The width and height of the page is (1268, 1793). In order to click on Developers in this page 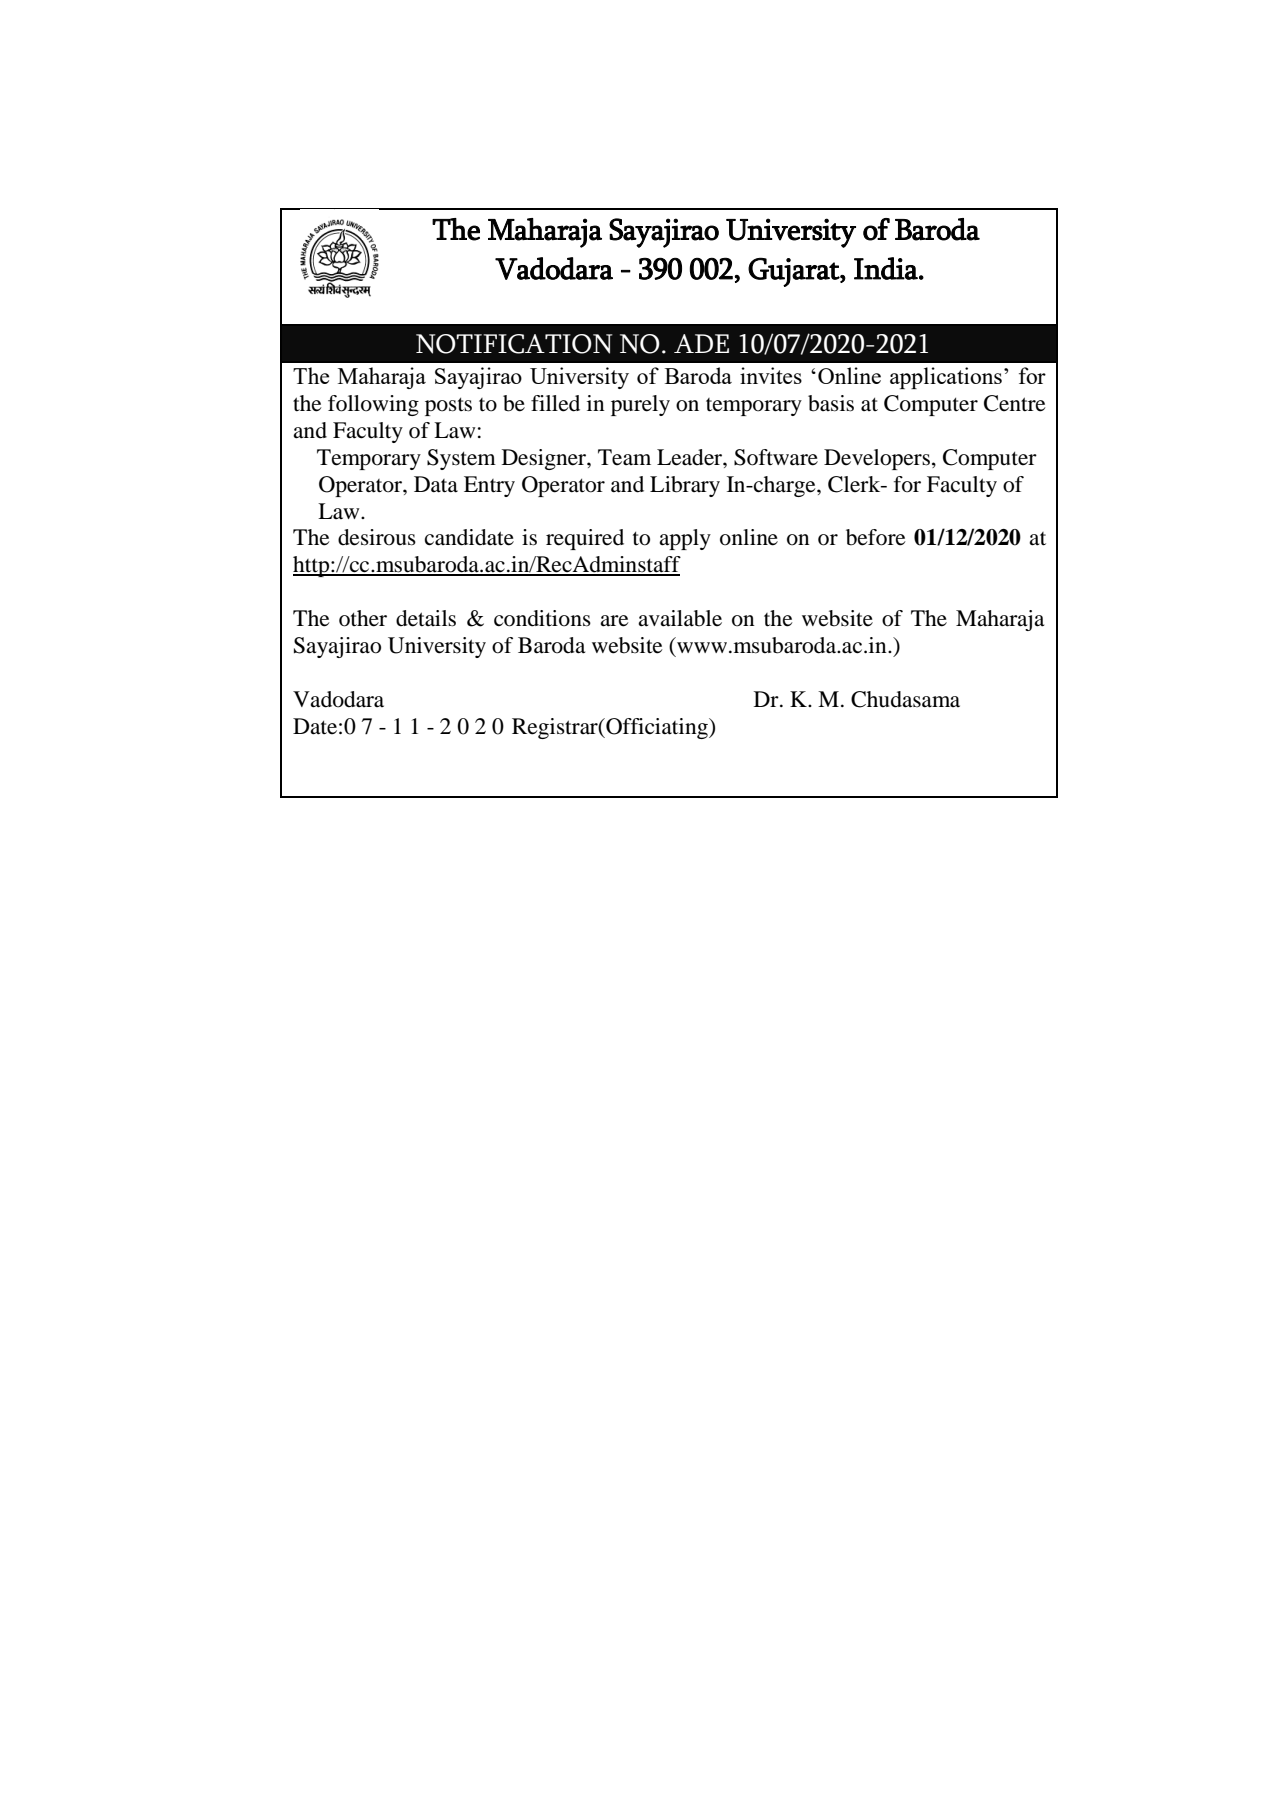, I will do `click(877, 459)`.
